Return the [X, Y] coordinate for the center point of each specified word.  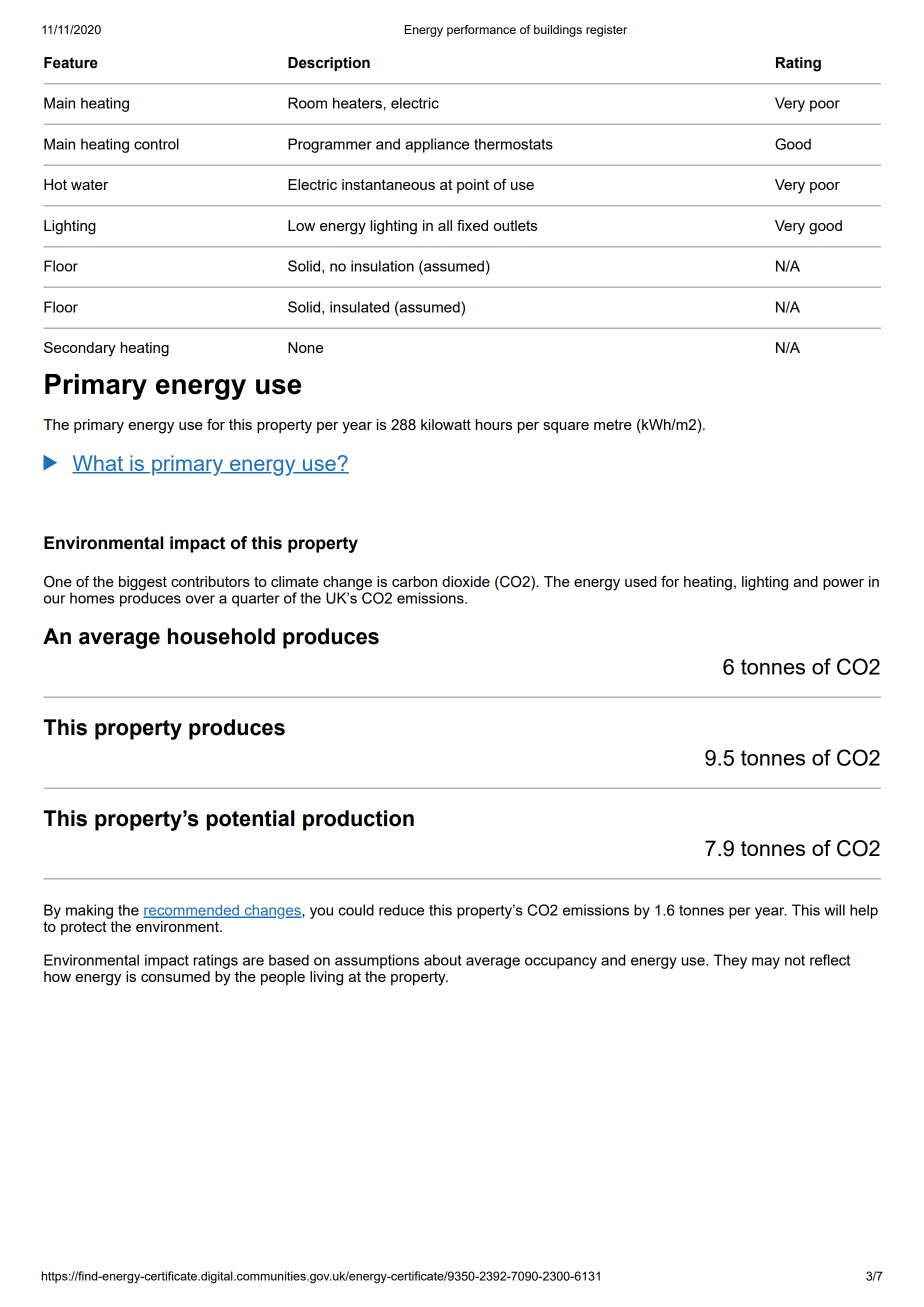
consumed [175, 975]
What [98, 464]
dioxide [466, 581]
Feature [71, 63]
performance [481, 31]
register [606, 31]
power [843, 584]
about [443, 960]
